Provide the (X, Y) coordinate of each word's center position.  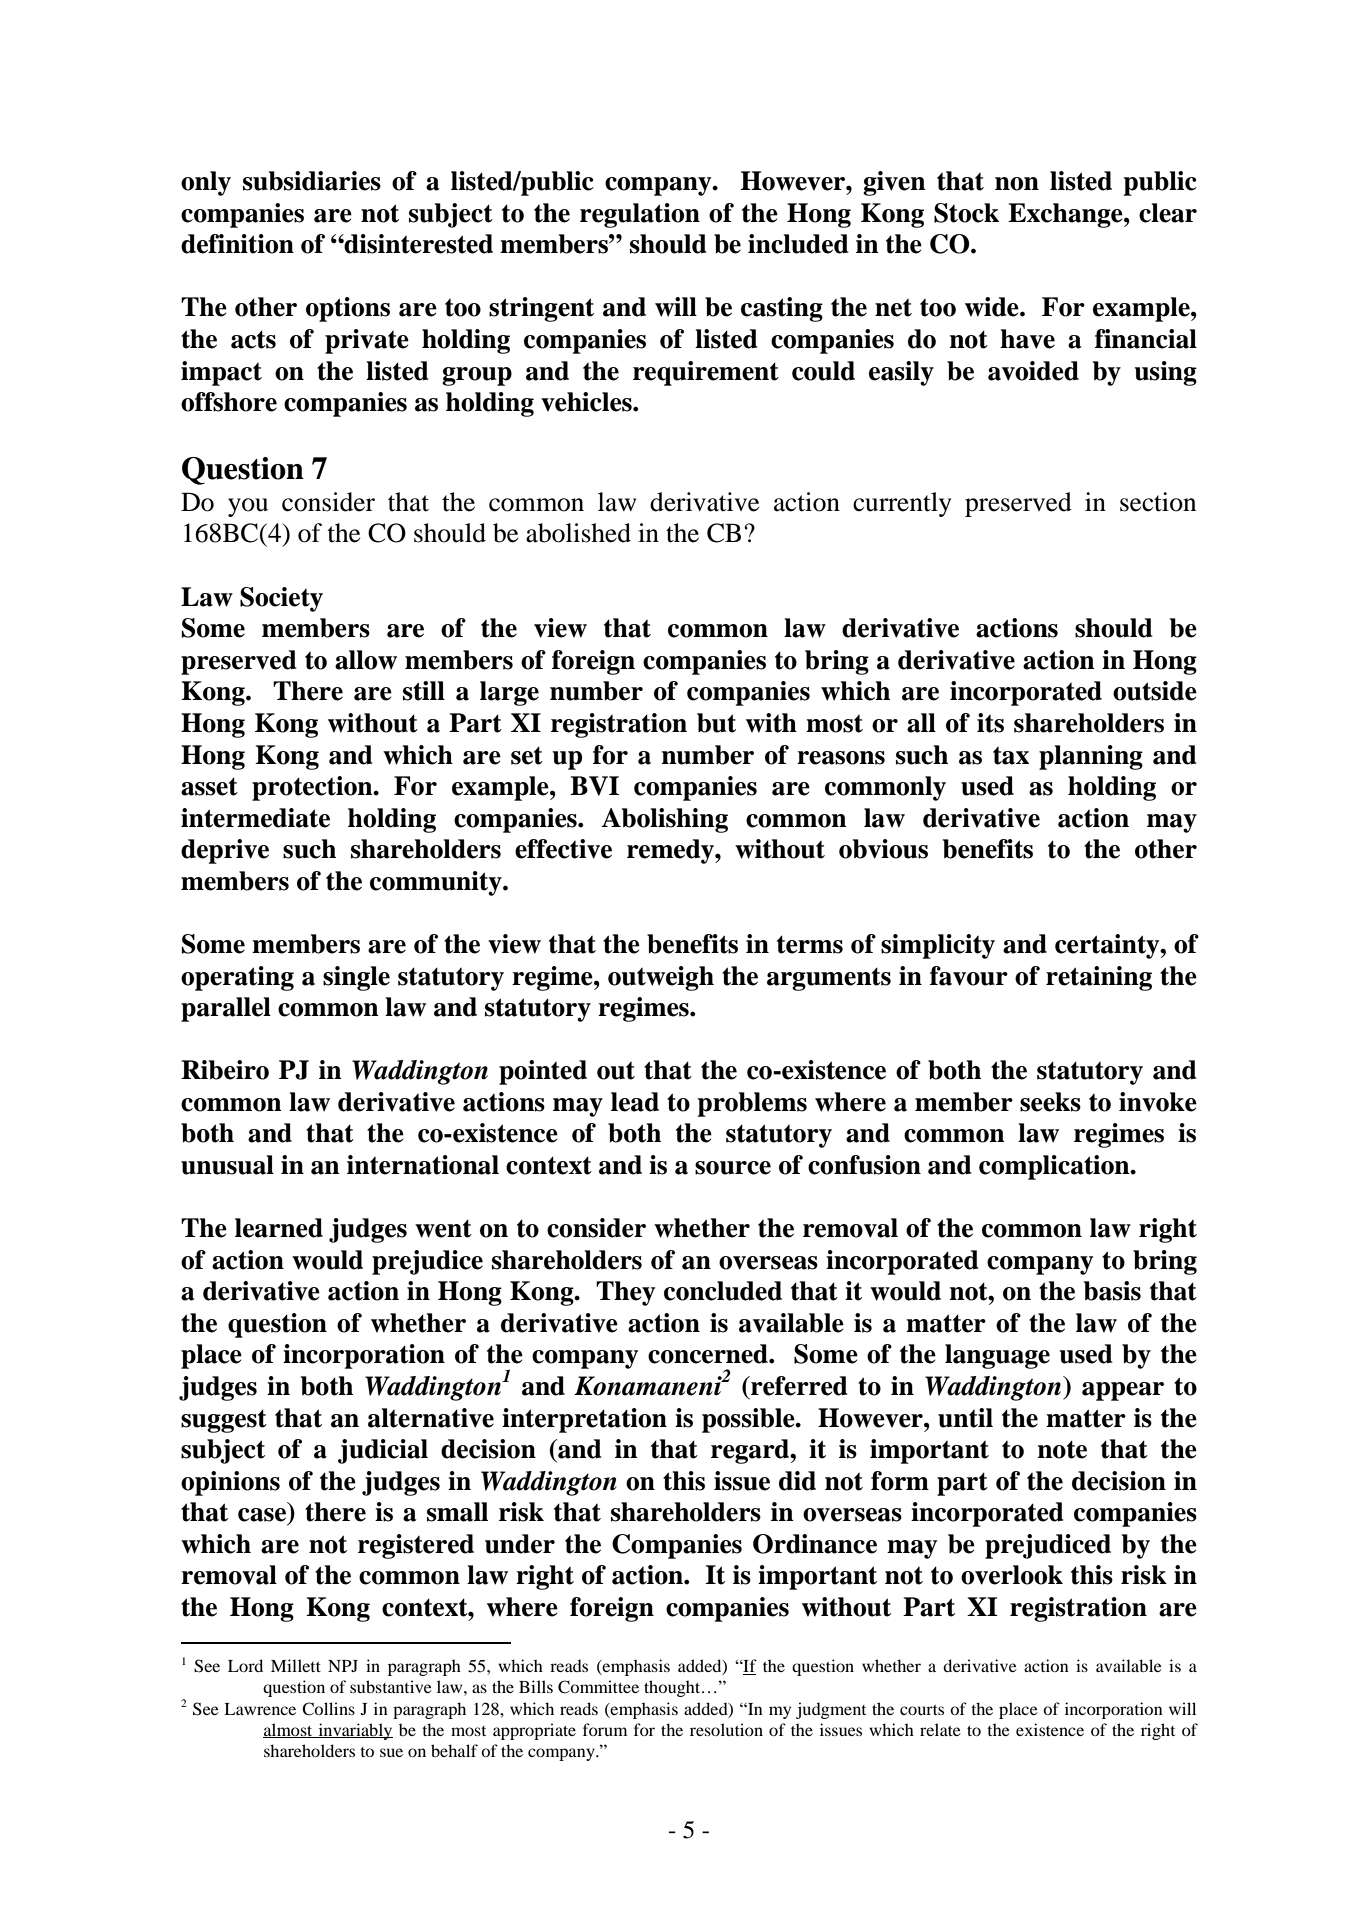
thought (673, 1688)
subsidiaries (312, 181)
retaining (1099, 978)
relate (940, 1729)
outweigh (661, 978)
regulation (640, 215)
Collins (328, 1709)
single (356, 978)
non (1017, 184)
